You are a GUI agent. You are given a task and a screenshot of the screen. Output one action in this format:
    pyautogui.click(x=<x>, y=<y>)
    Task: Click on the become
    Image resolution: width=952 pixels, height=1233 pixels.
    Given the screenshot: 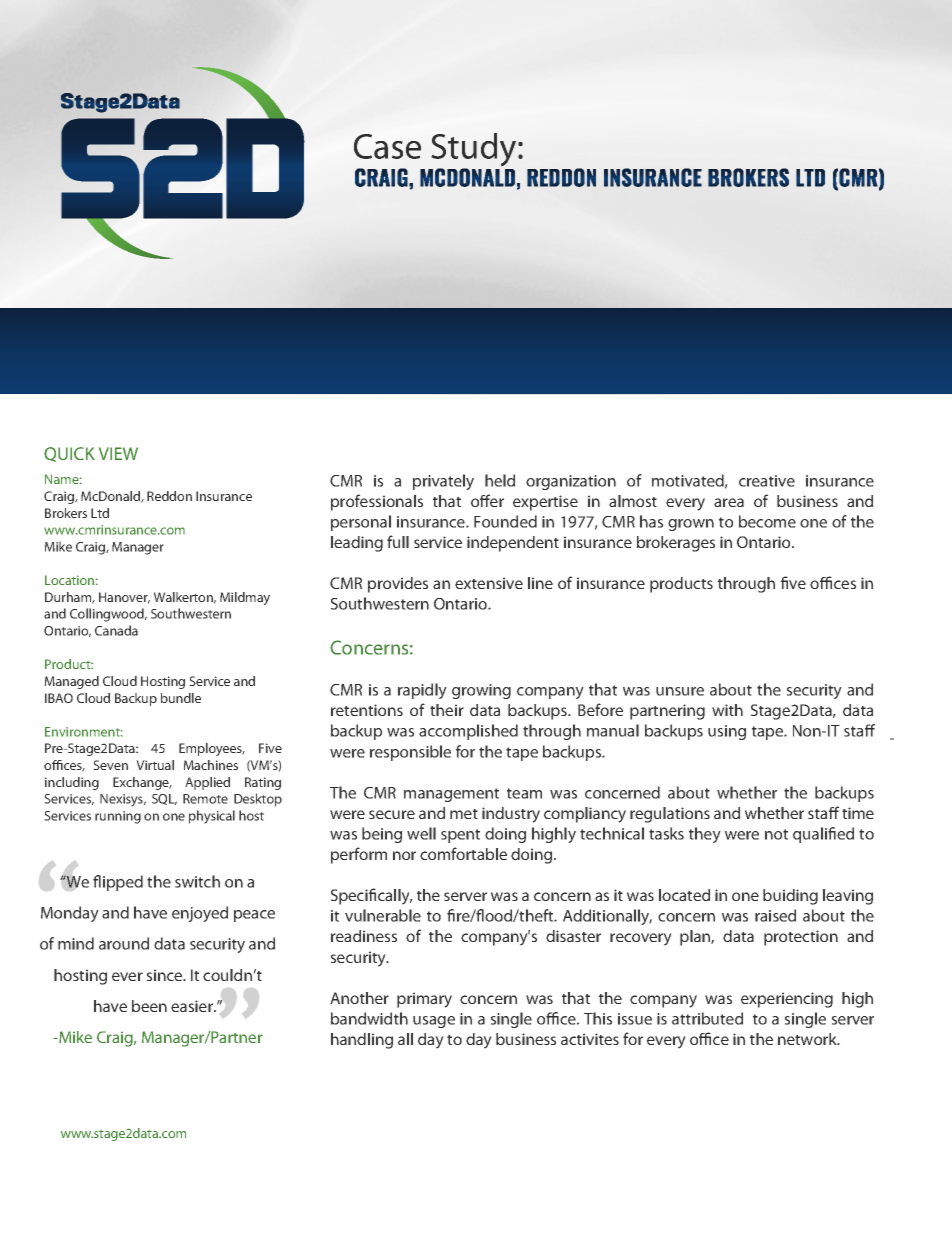 What is the action you would take?
    pyautogui.click(x=767, y=521)
